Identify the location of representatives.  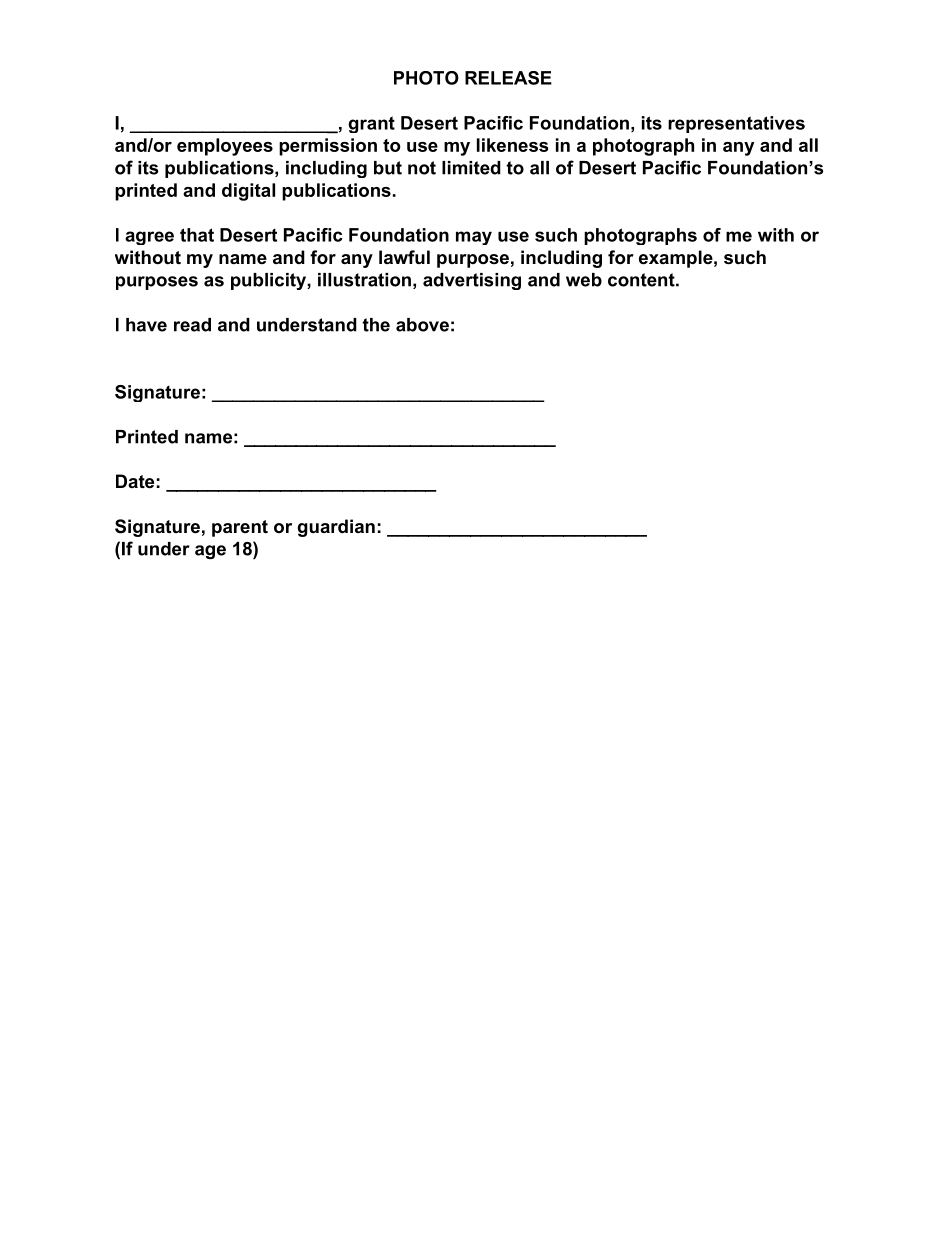
(736, 124).
